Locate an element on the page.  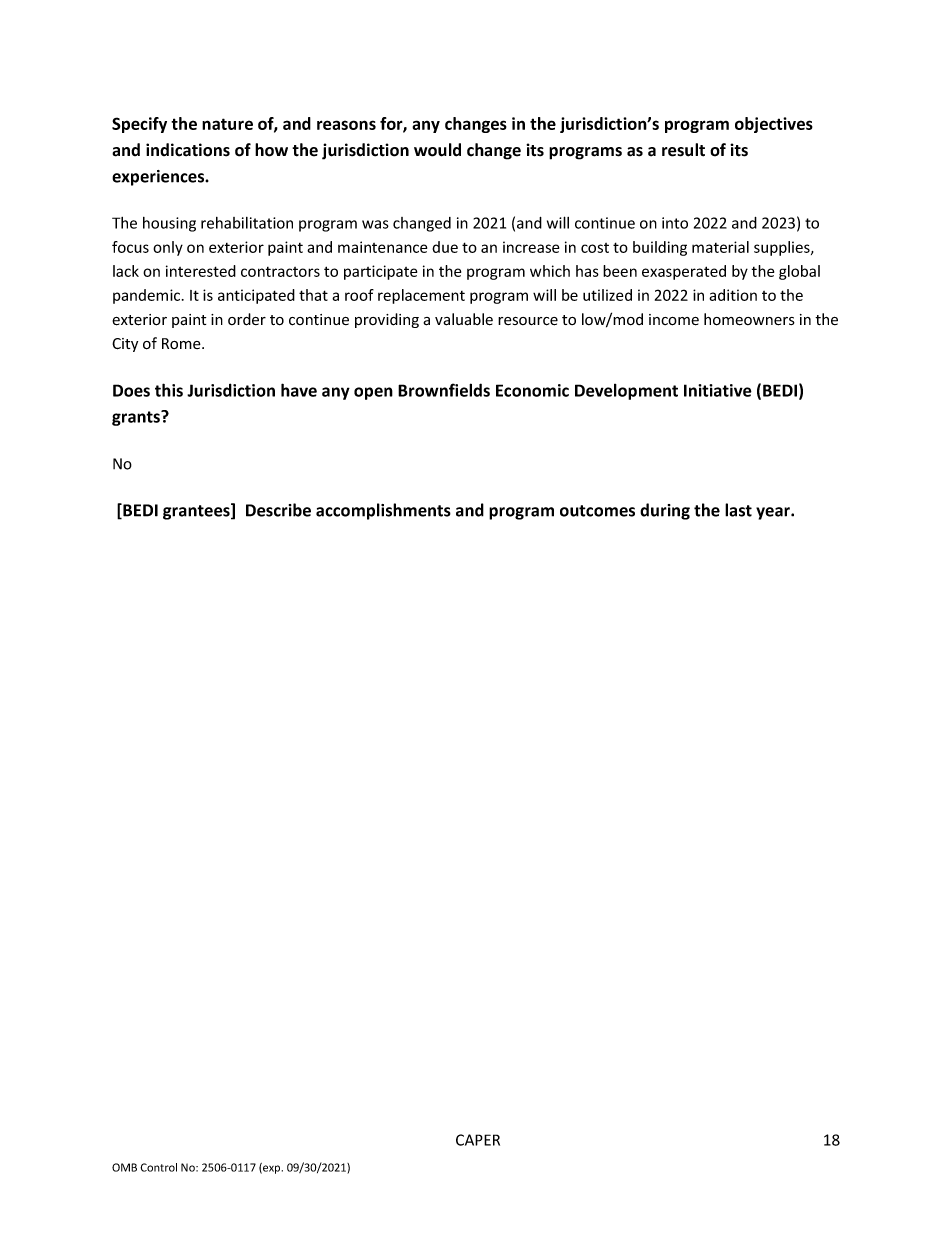
result is located at coordinates (683, 150).
